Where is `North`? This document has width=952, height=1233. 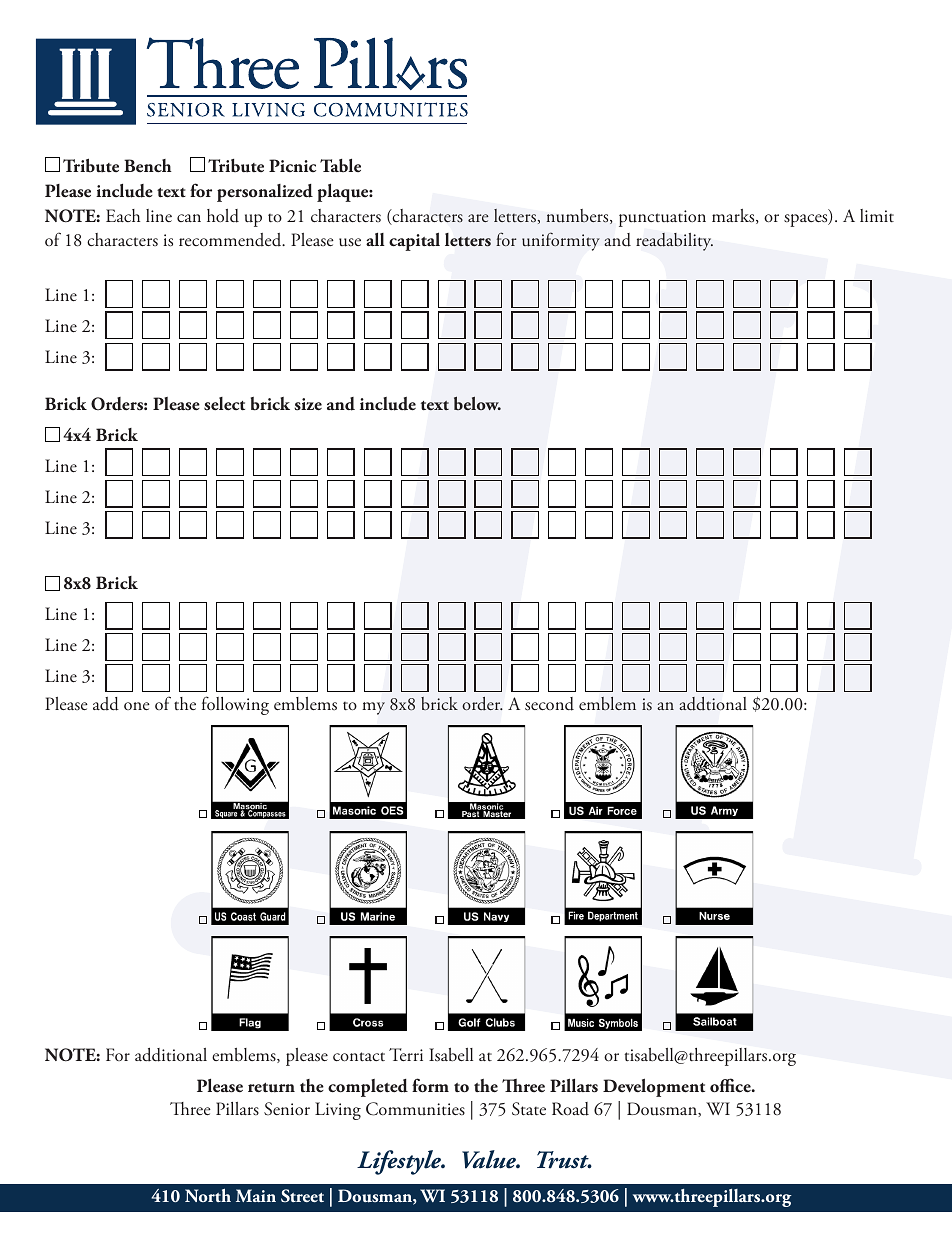 North is located at coordinates (208, 1195).
